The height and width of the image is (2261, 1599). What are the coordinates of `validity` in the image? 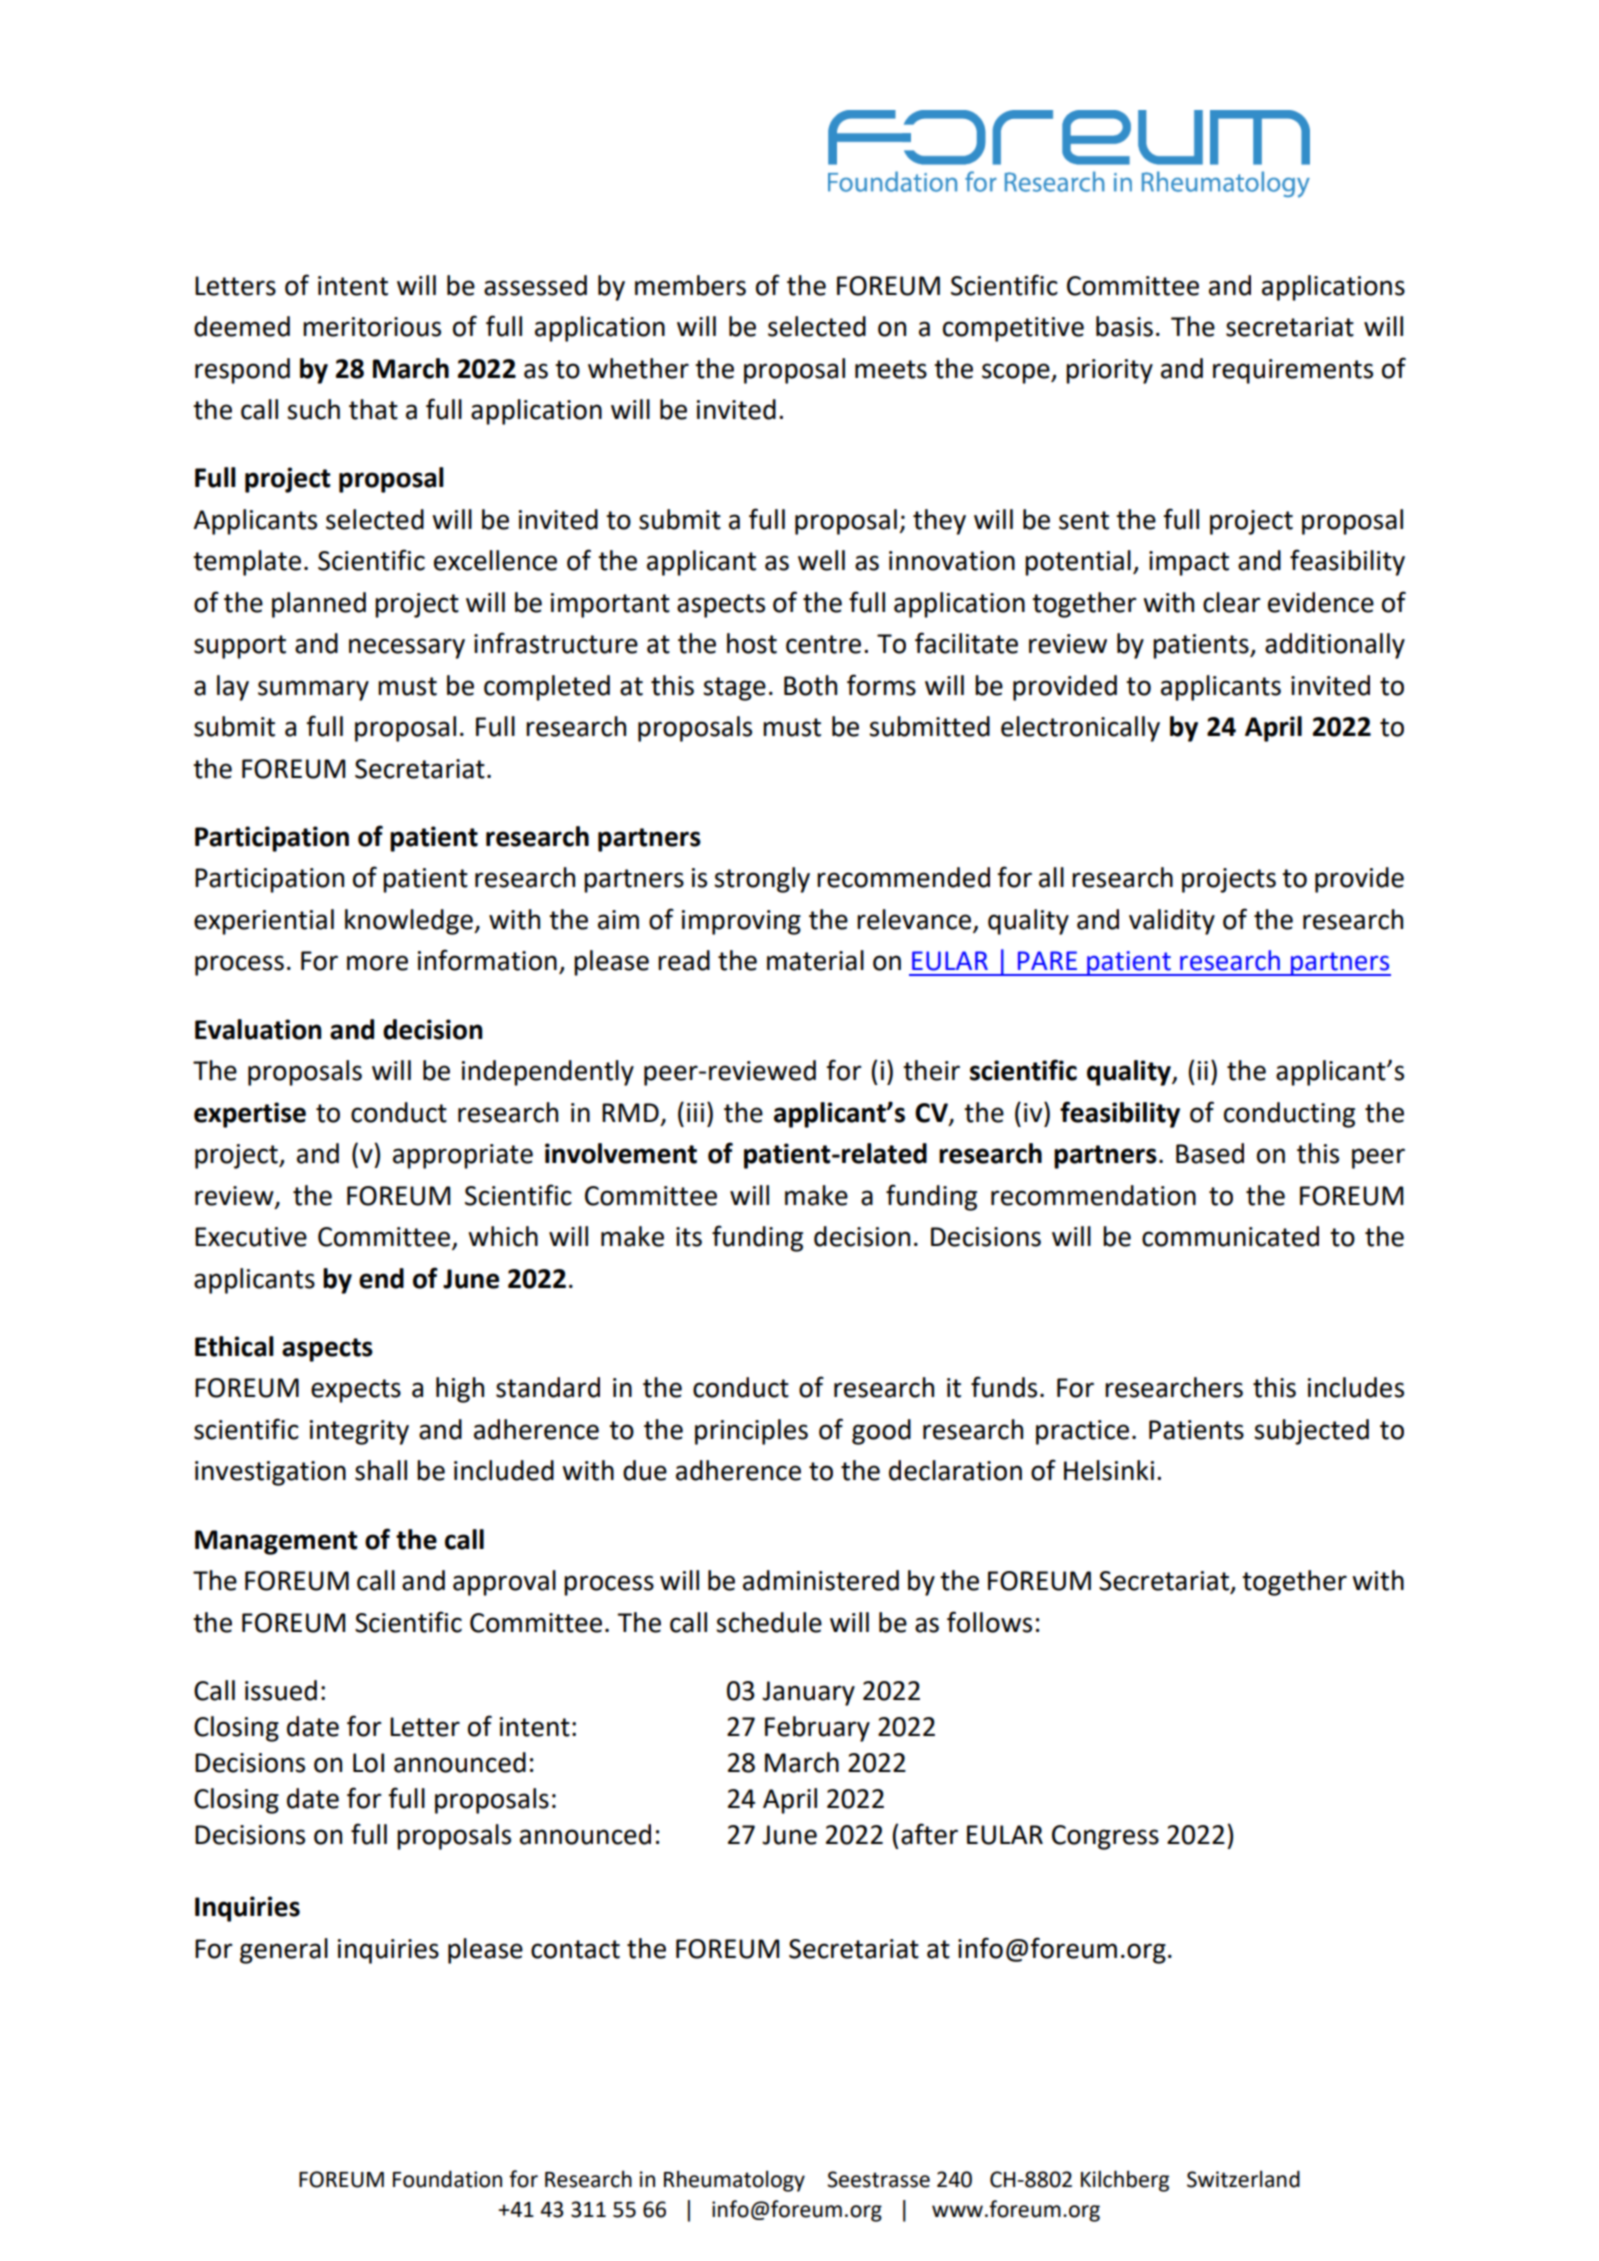 It's located at (1172, 922).
